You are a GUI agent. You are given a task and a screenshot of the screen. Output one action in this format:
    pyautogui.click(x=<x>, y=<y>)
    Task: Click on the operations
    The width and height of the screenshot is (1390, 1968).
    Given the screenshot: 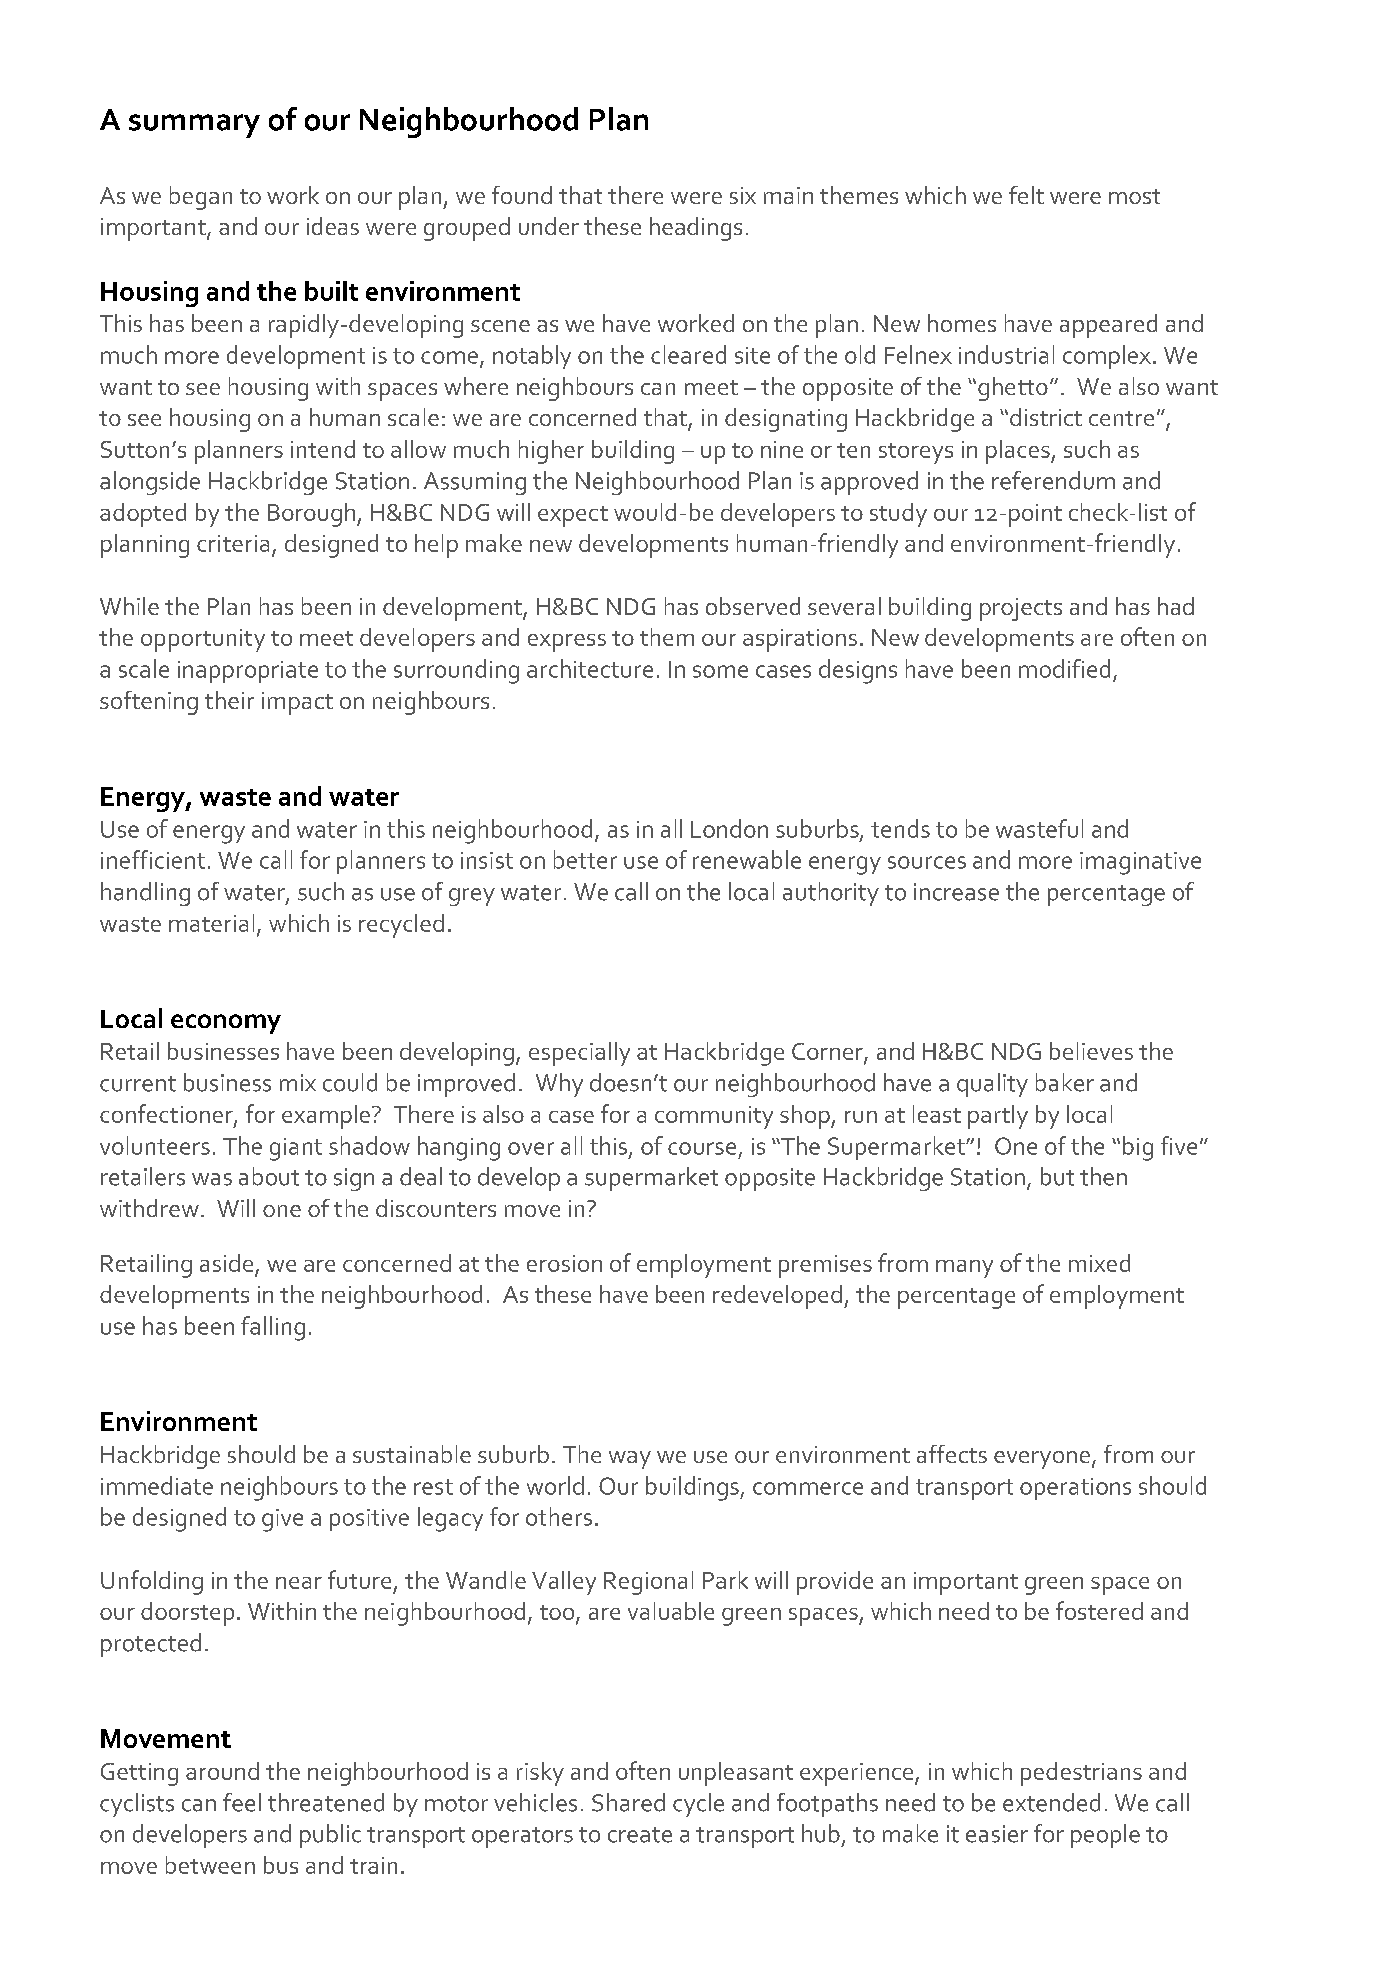 What is the action you would take?
    pyautogui.click(x=1075, y=1489)
